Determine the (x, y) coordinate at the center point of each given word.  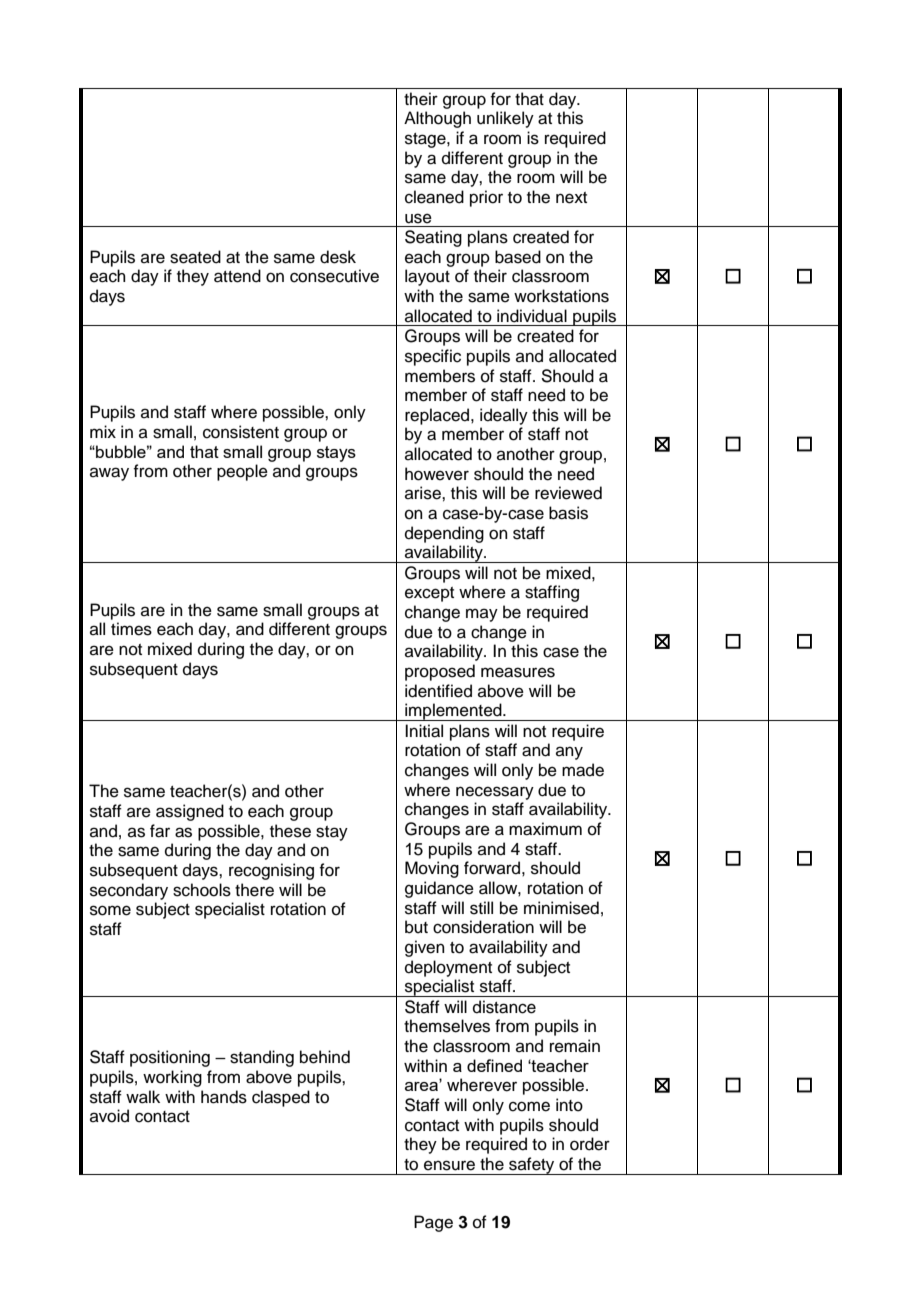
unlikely (505, 119)
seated (195, 257)
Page (433, 1223)
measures (518, 672)
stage (426, 140)
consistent (241, 432)
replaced (438, 416)
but (416, 927)
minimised (561, 908)
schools (202, 890)
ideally (504, 416)
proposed (440, 672)
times (131, 629)
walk (143, 1097)
